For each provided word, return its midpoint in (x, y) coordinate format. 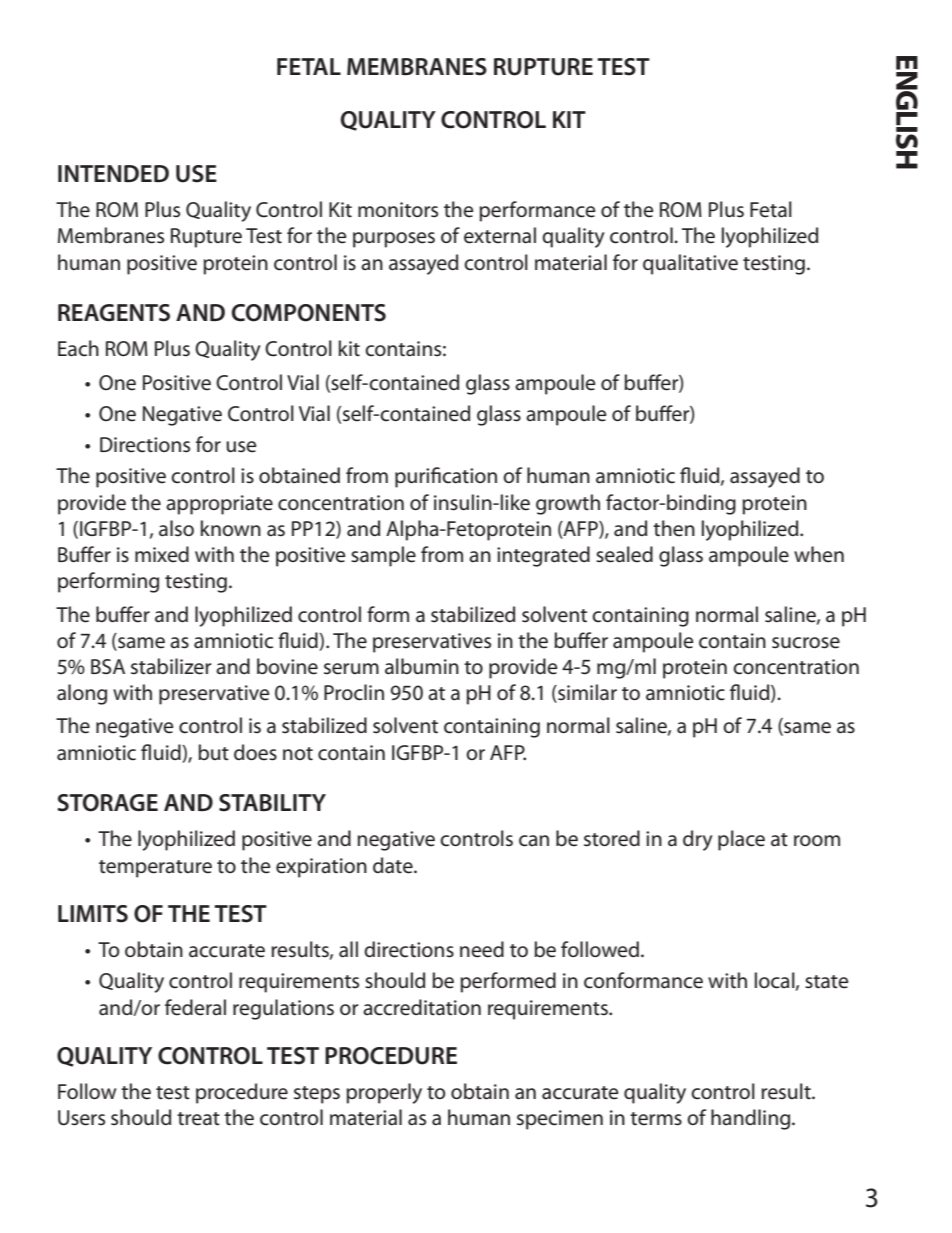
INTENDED (113, 173)
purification (446, 477)
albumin (422, 666)
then (674, 528)
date (394, 865)
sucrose (806, 643)
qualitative (690, 264)
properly (384, 1093)
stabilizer (171, 666)
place (741, 840)
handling (752, 1119)
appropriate (219, 505)
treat (198, 1119)
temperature (155, 869)
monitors (398, 210)
